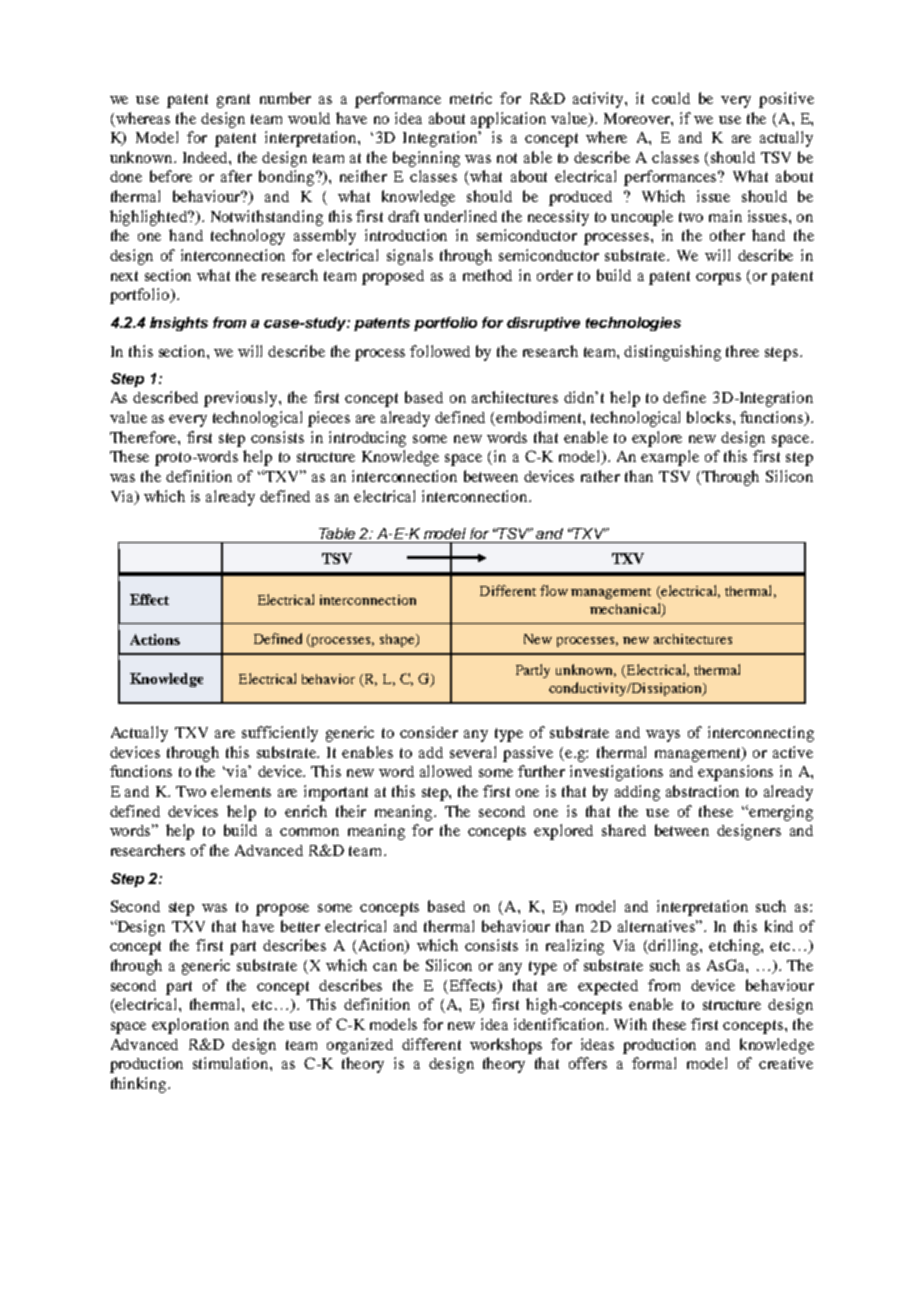 Image resolution: width=924 pixels, height=1308 pixels. What do you see at coordinates (328, 679) in the document?
I see `behavior` at bounding box center [328, 679].
